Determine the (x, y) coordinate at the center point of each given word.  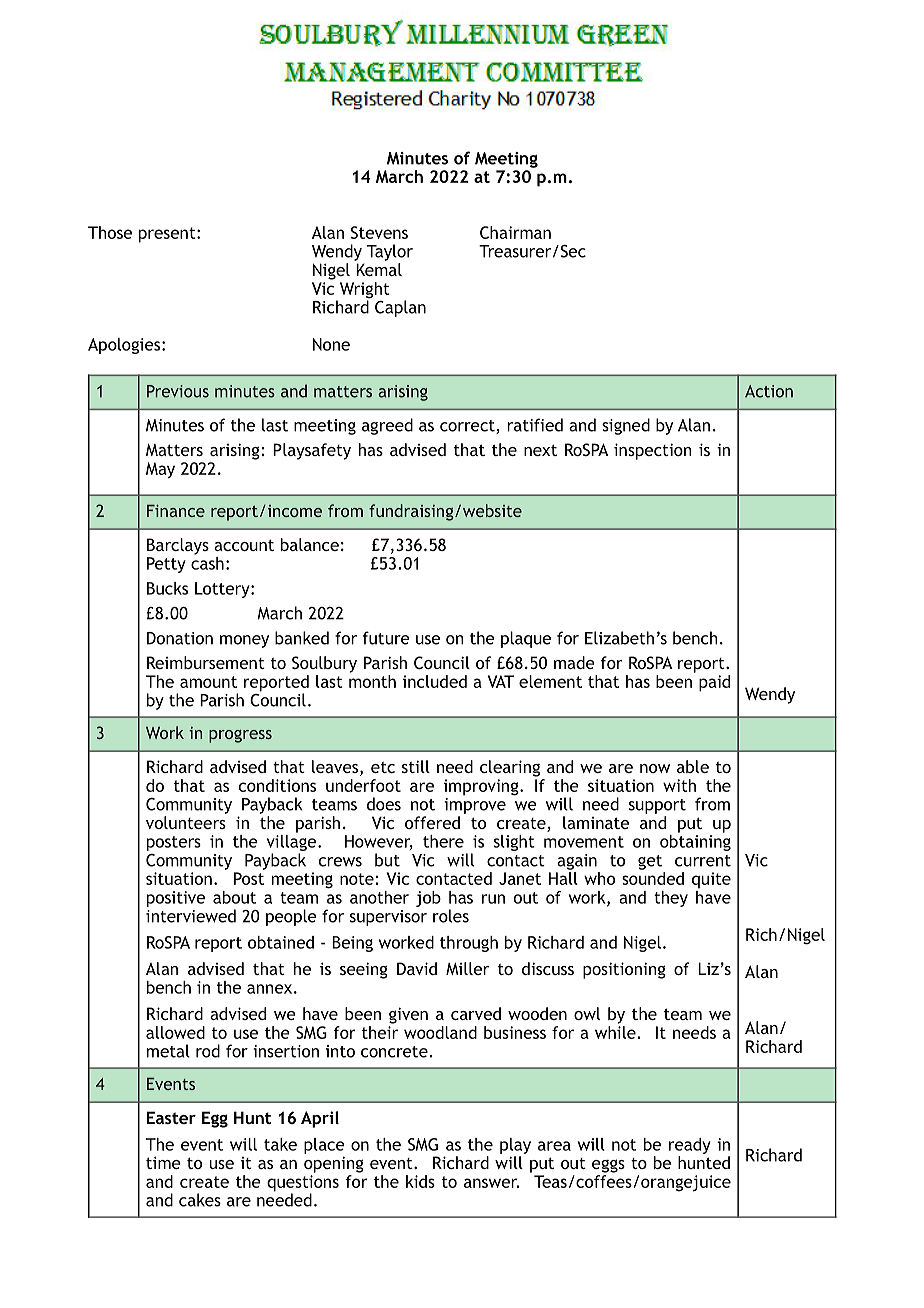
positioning (624, 970)
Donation (180, 638)
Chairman (515, 232)
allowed (175, 1032)
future (386, 638)
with (679, 785)
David (417, 968)
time (163, 1162)
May (160, 470)
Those (110, 232)
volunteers (186, 822)
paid (714, 683)
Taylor (390, 252)
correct (468, 427)
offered (432, 822)
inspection (653, 451)
